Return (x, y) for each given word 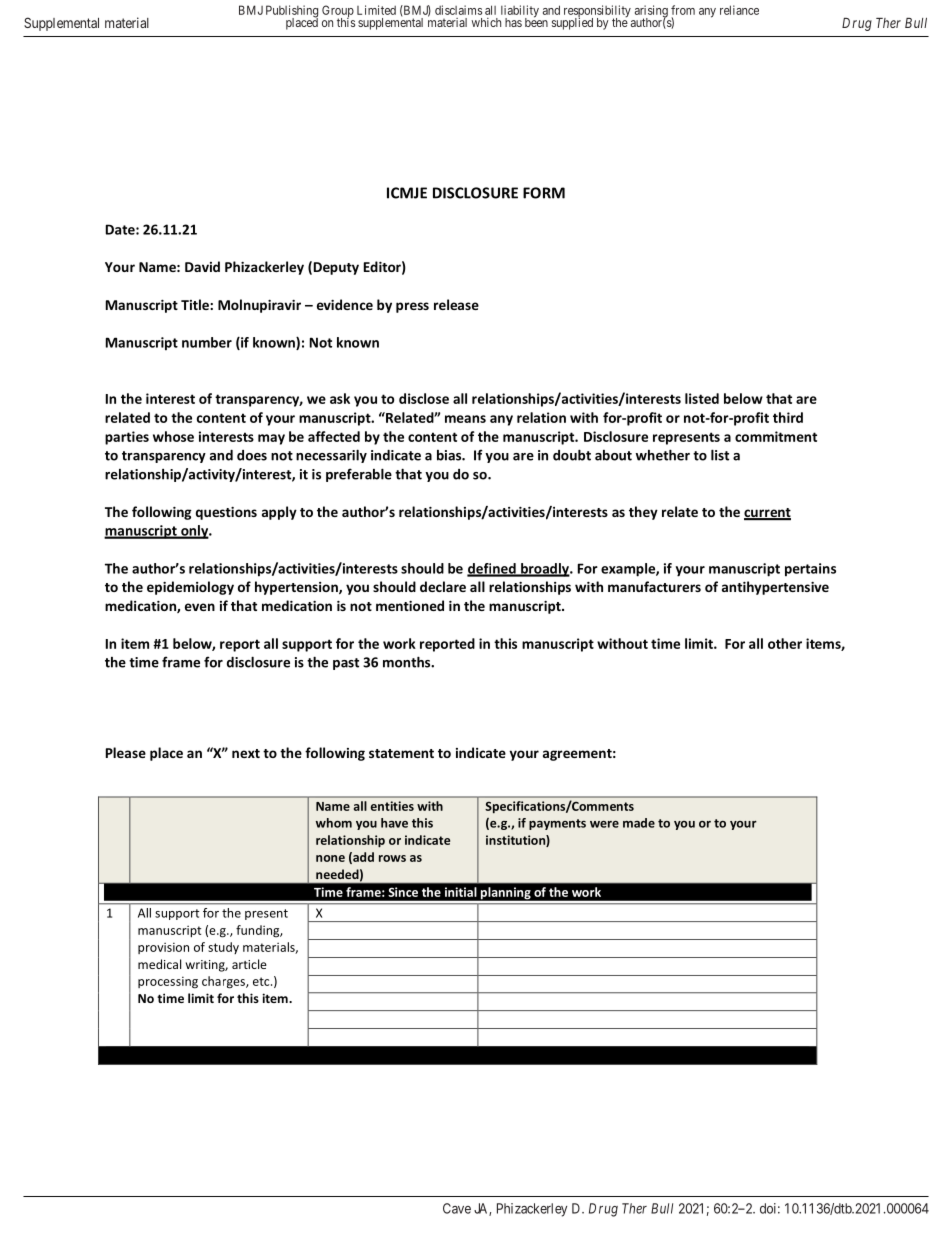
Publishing (292, 12)
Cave (457, 1208)
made (639, 823)
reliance (739, 10)
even (200, 607)
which (486, 22)
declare (443, 586)
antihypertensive (775, 588)
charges (224, 982)
